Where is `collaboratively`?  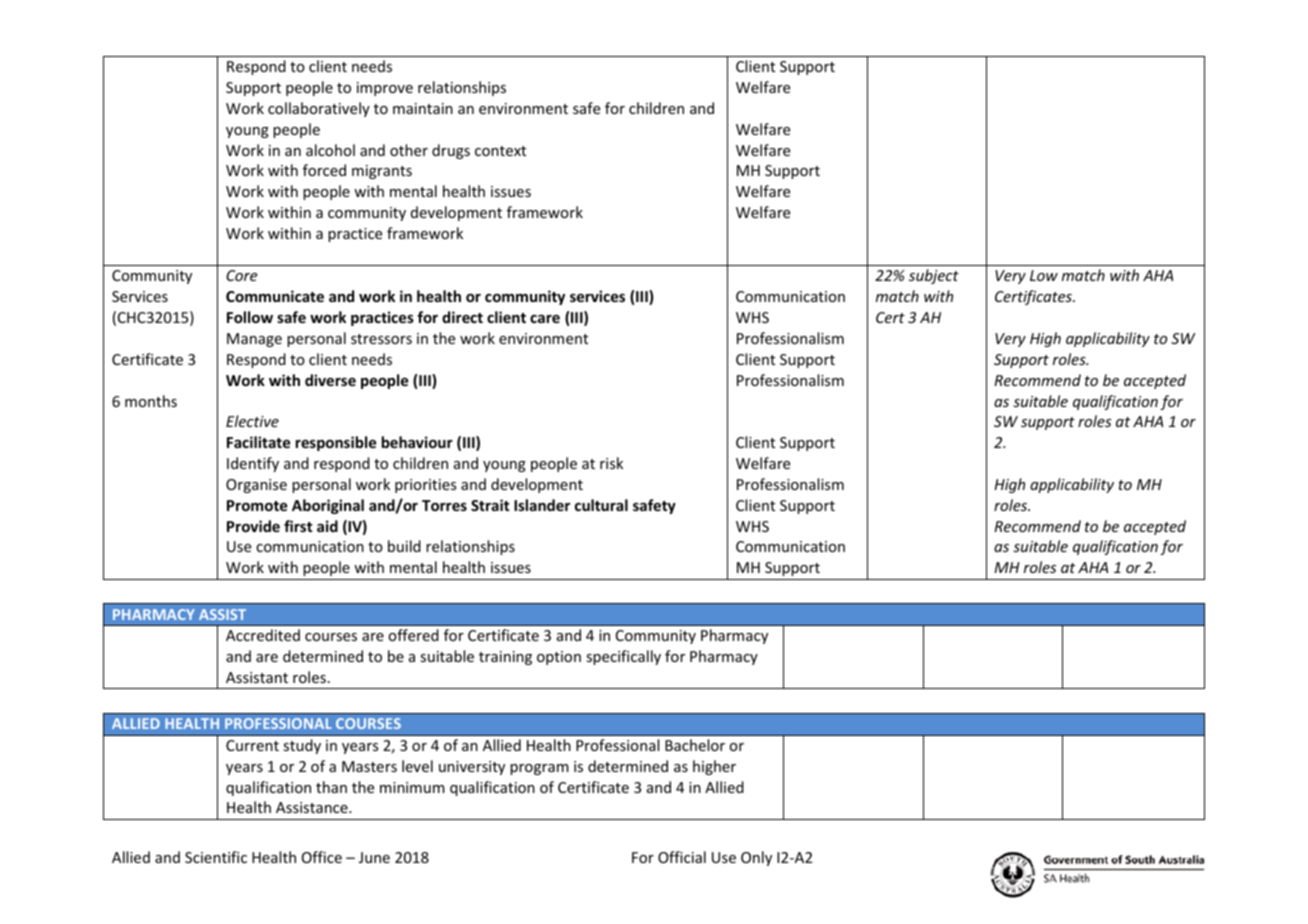
collaboratively is located at coordinates (319, 109).
